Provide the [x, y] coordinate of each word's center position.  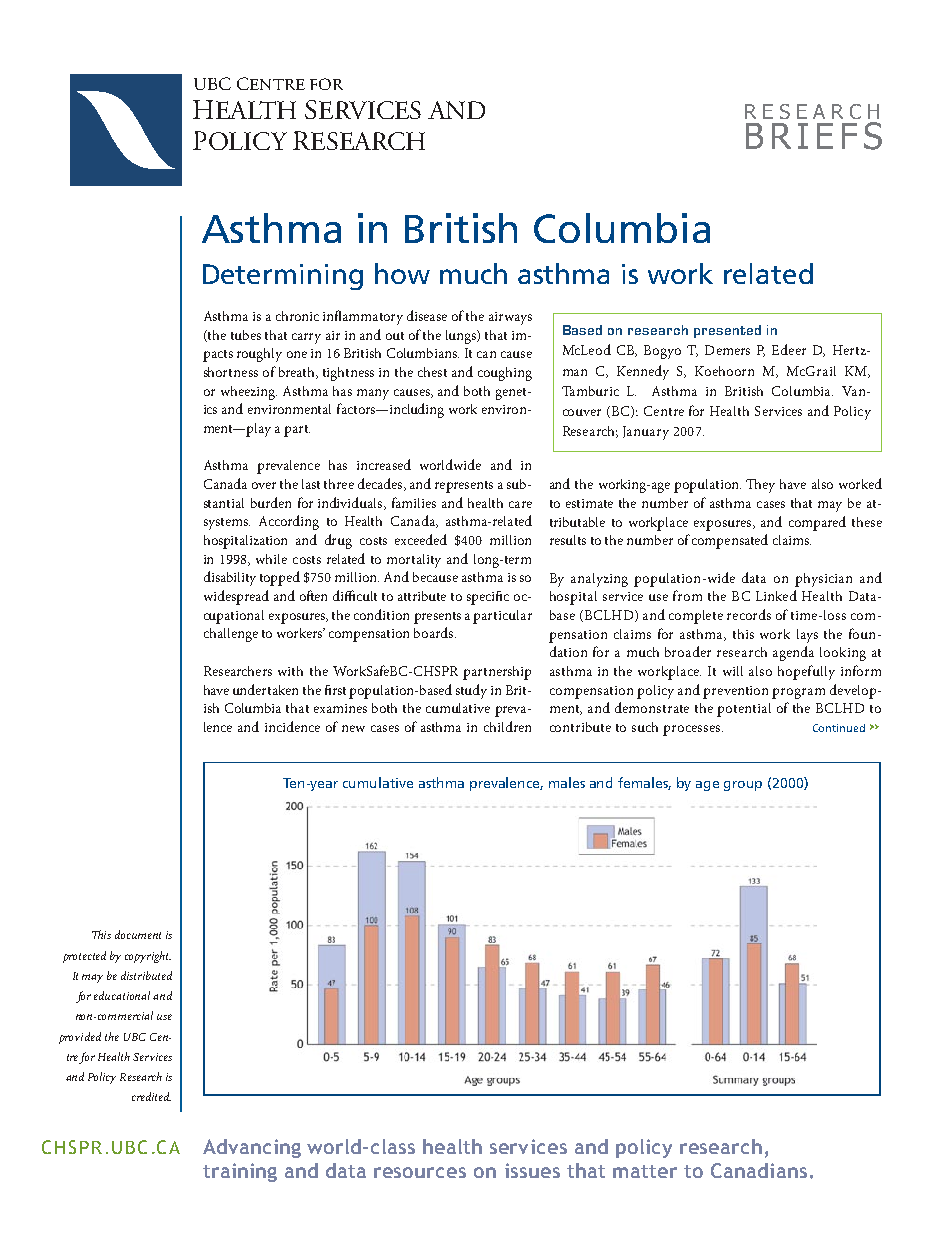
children [507, 726]
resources [420, 1172]
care [520, 504]
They [760, 486]
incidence [292, 726]
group [743, 786]
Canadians [759, 1170]
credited [151, 1096]
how [402, 273]
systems [227, 524]
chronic [297, 316]
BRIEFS [814, 136]
